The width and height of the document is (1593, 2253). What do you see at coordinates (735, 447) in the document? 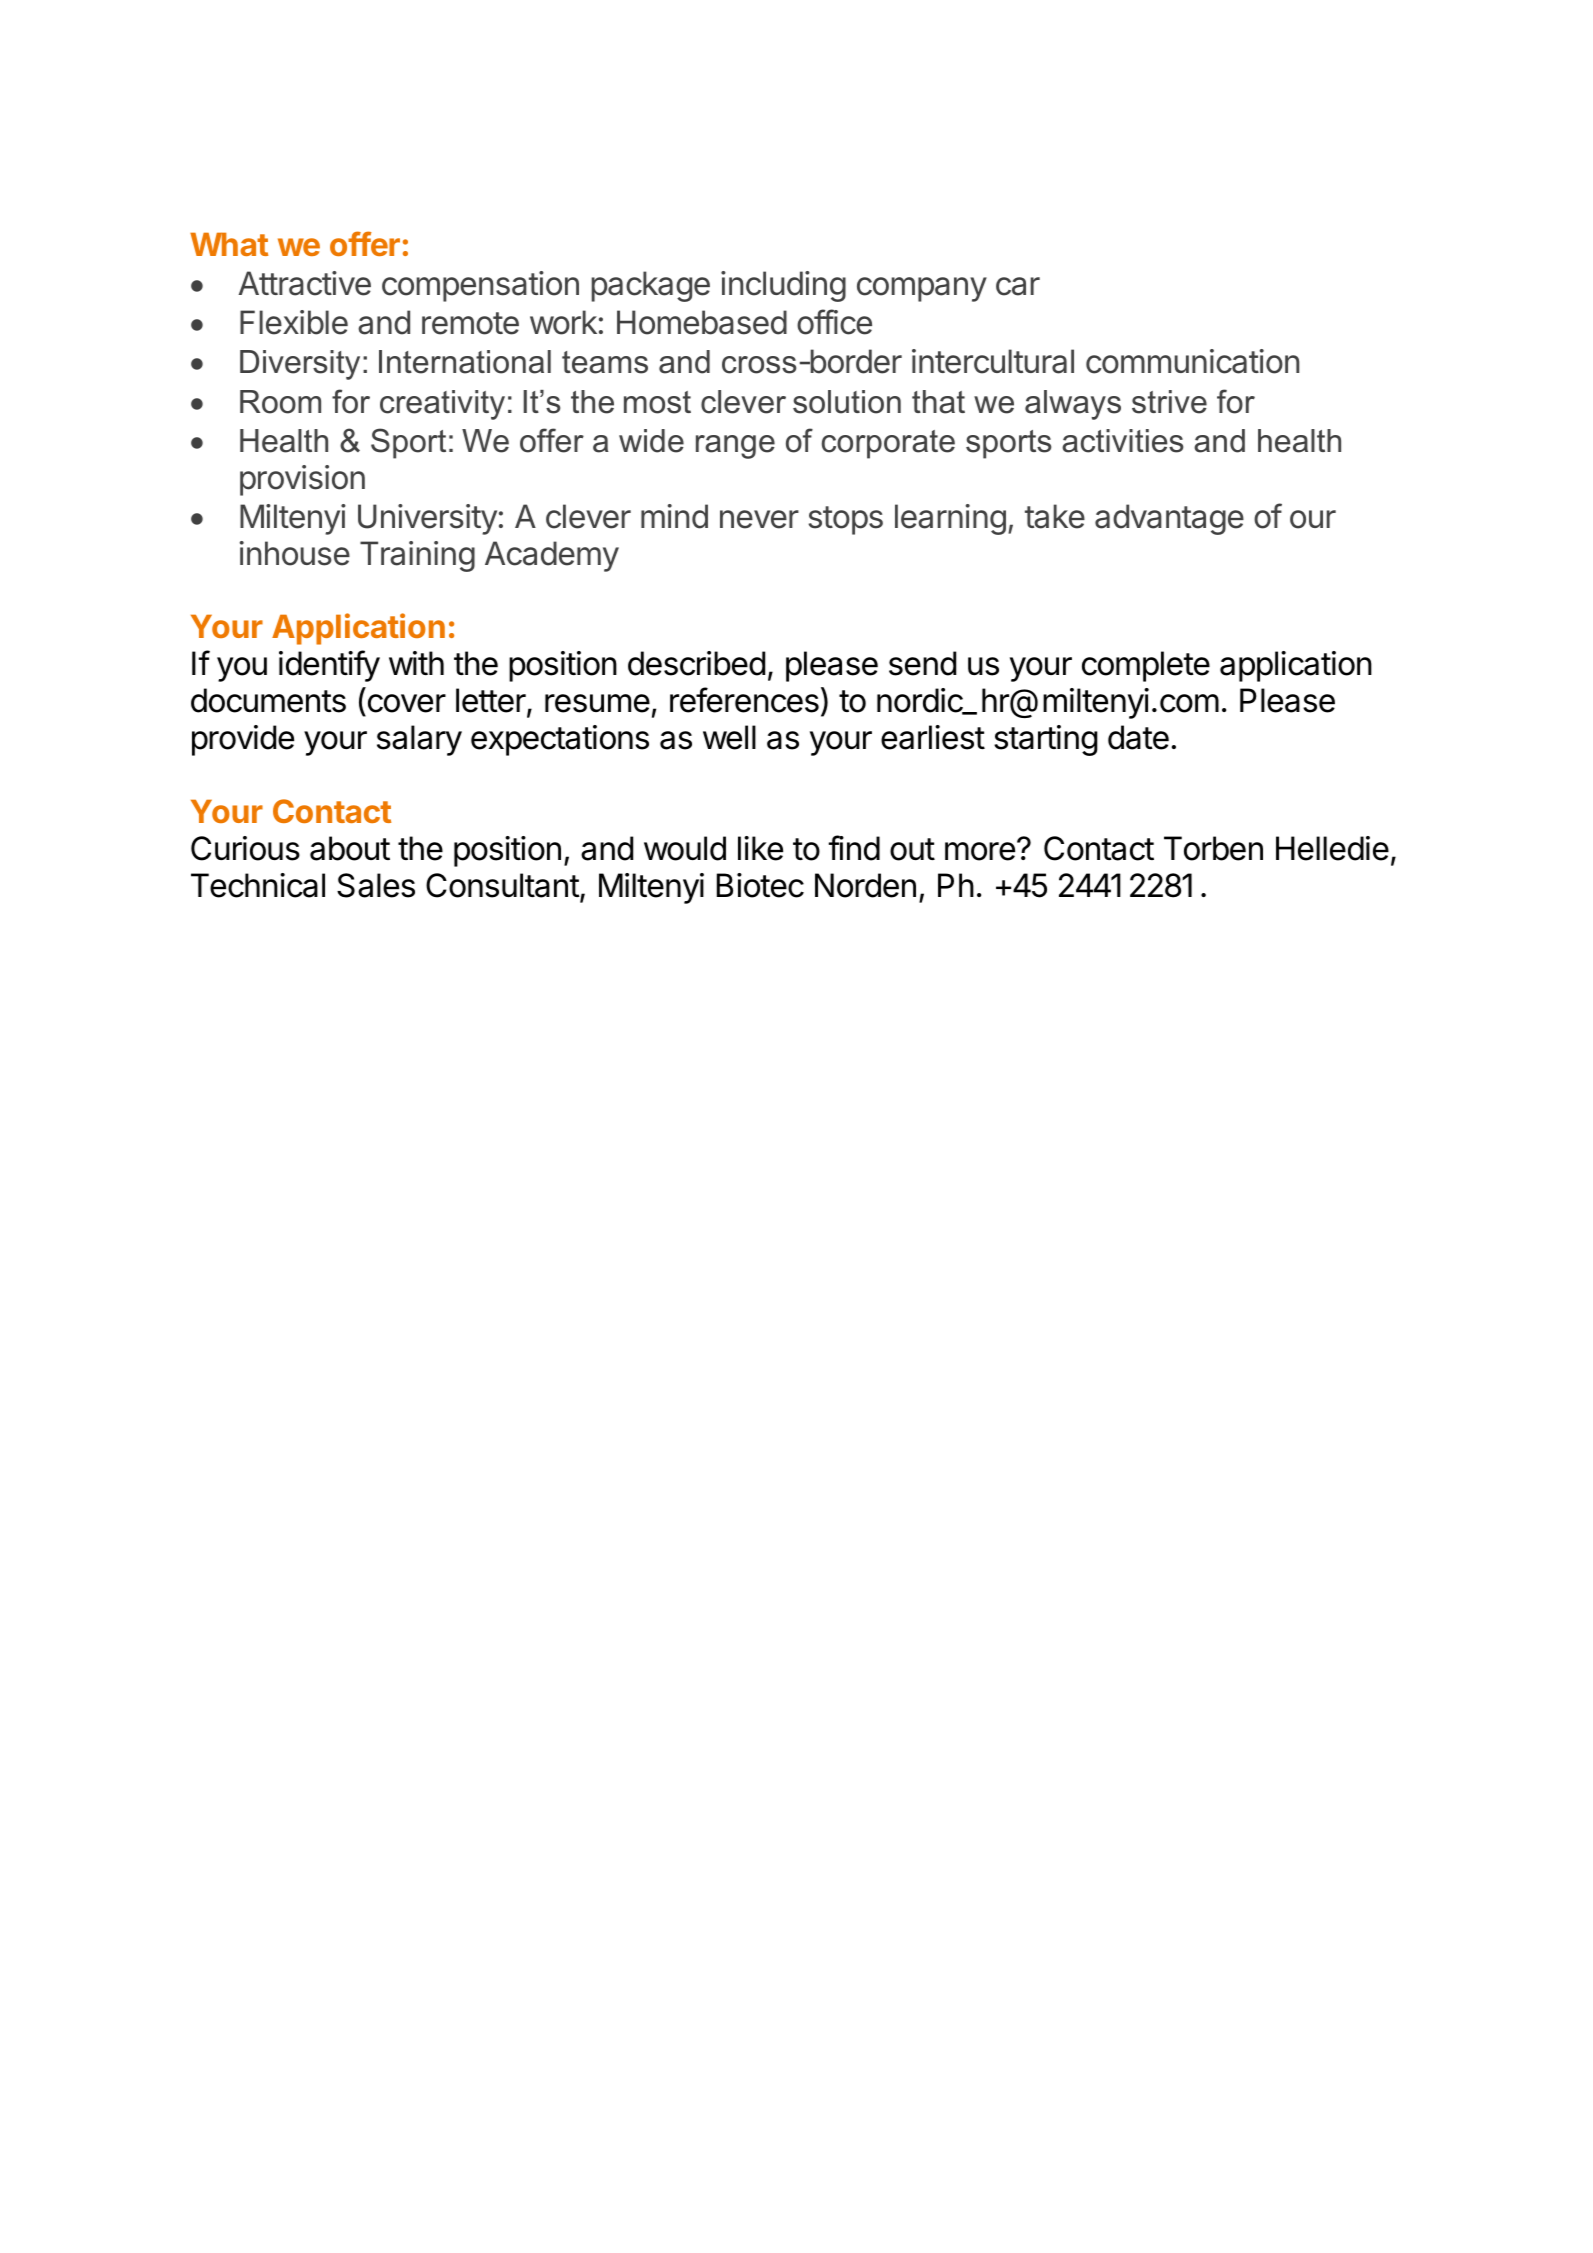
I see `range` at bounding box center [735, 447].
